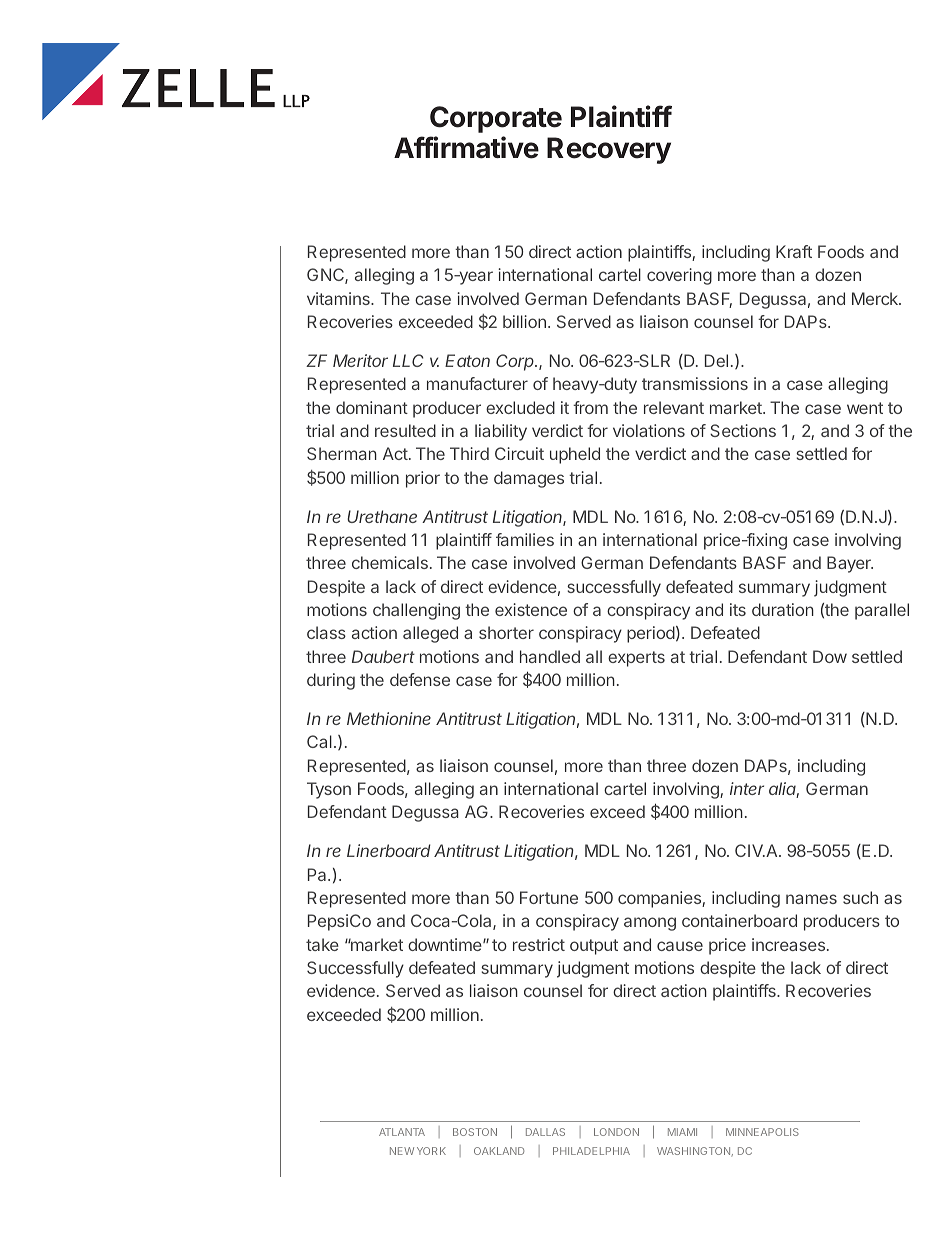 The width and height of the screenshot is (952, 1233). Describe the element at coordinates (794, 251) in the screenshot. I see `Kraft` at that location.
